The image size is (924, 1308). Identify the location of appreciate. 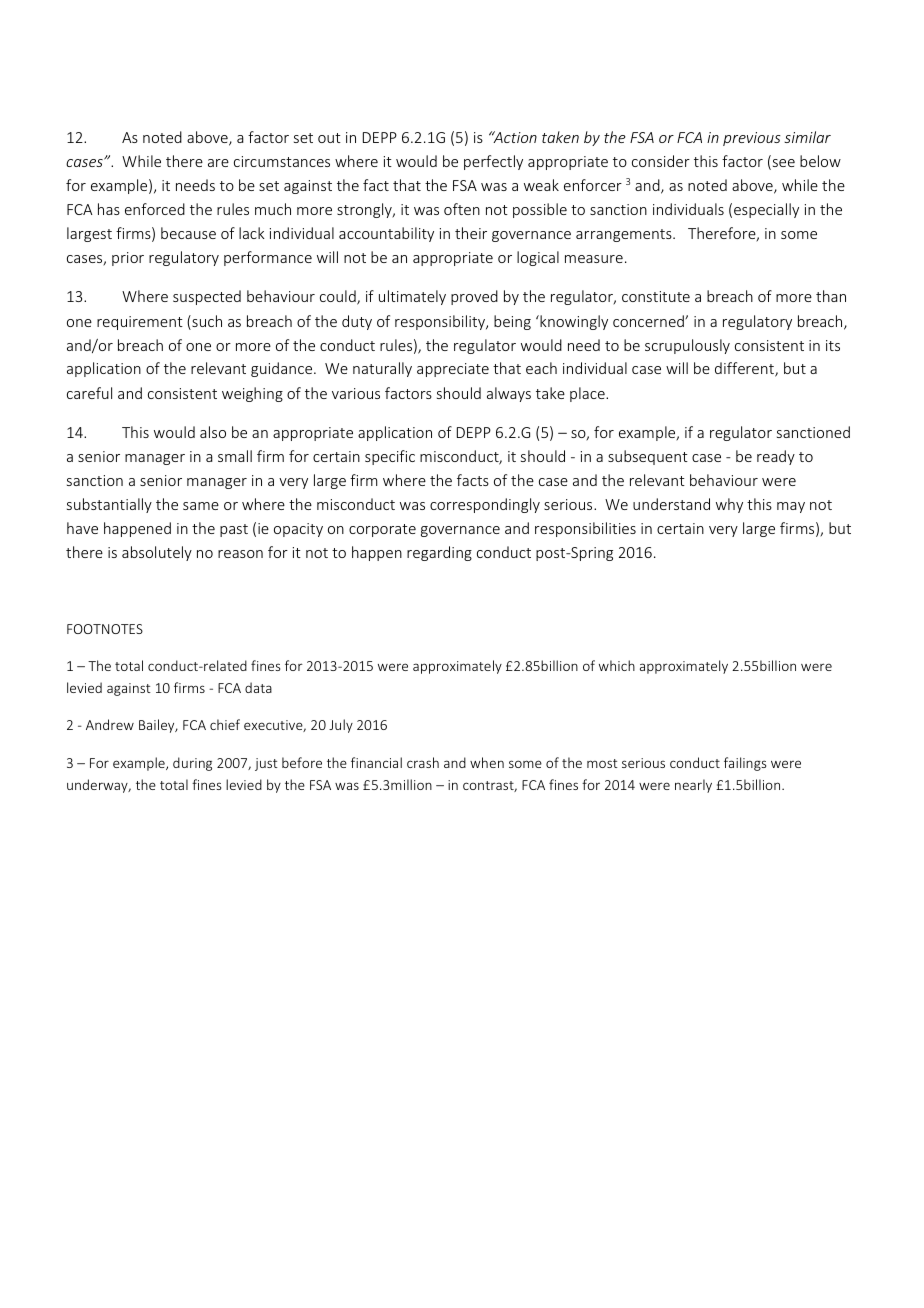
(453, 370).
